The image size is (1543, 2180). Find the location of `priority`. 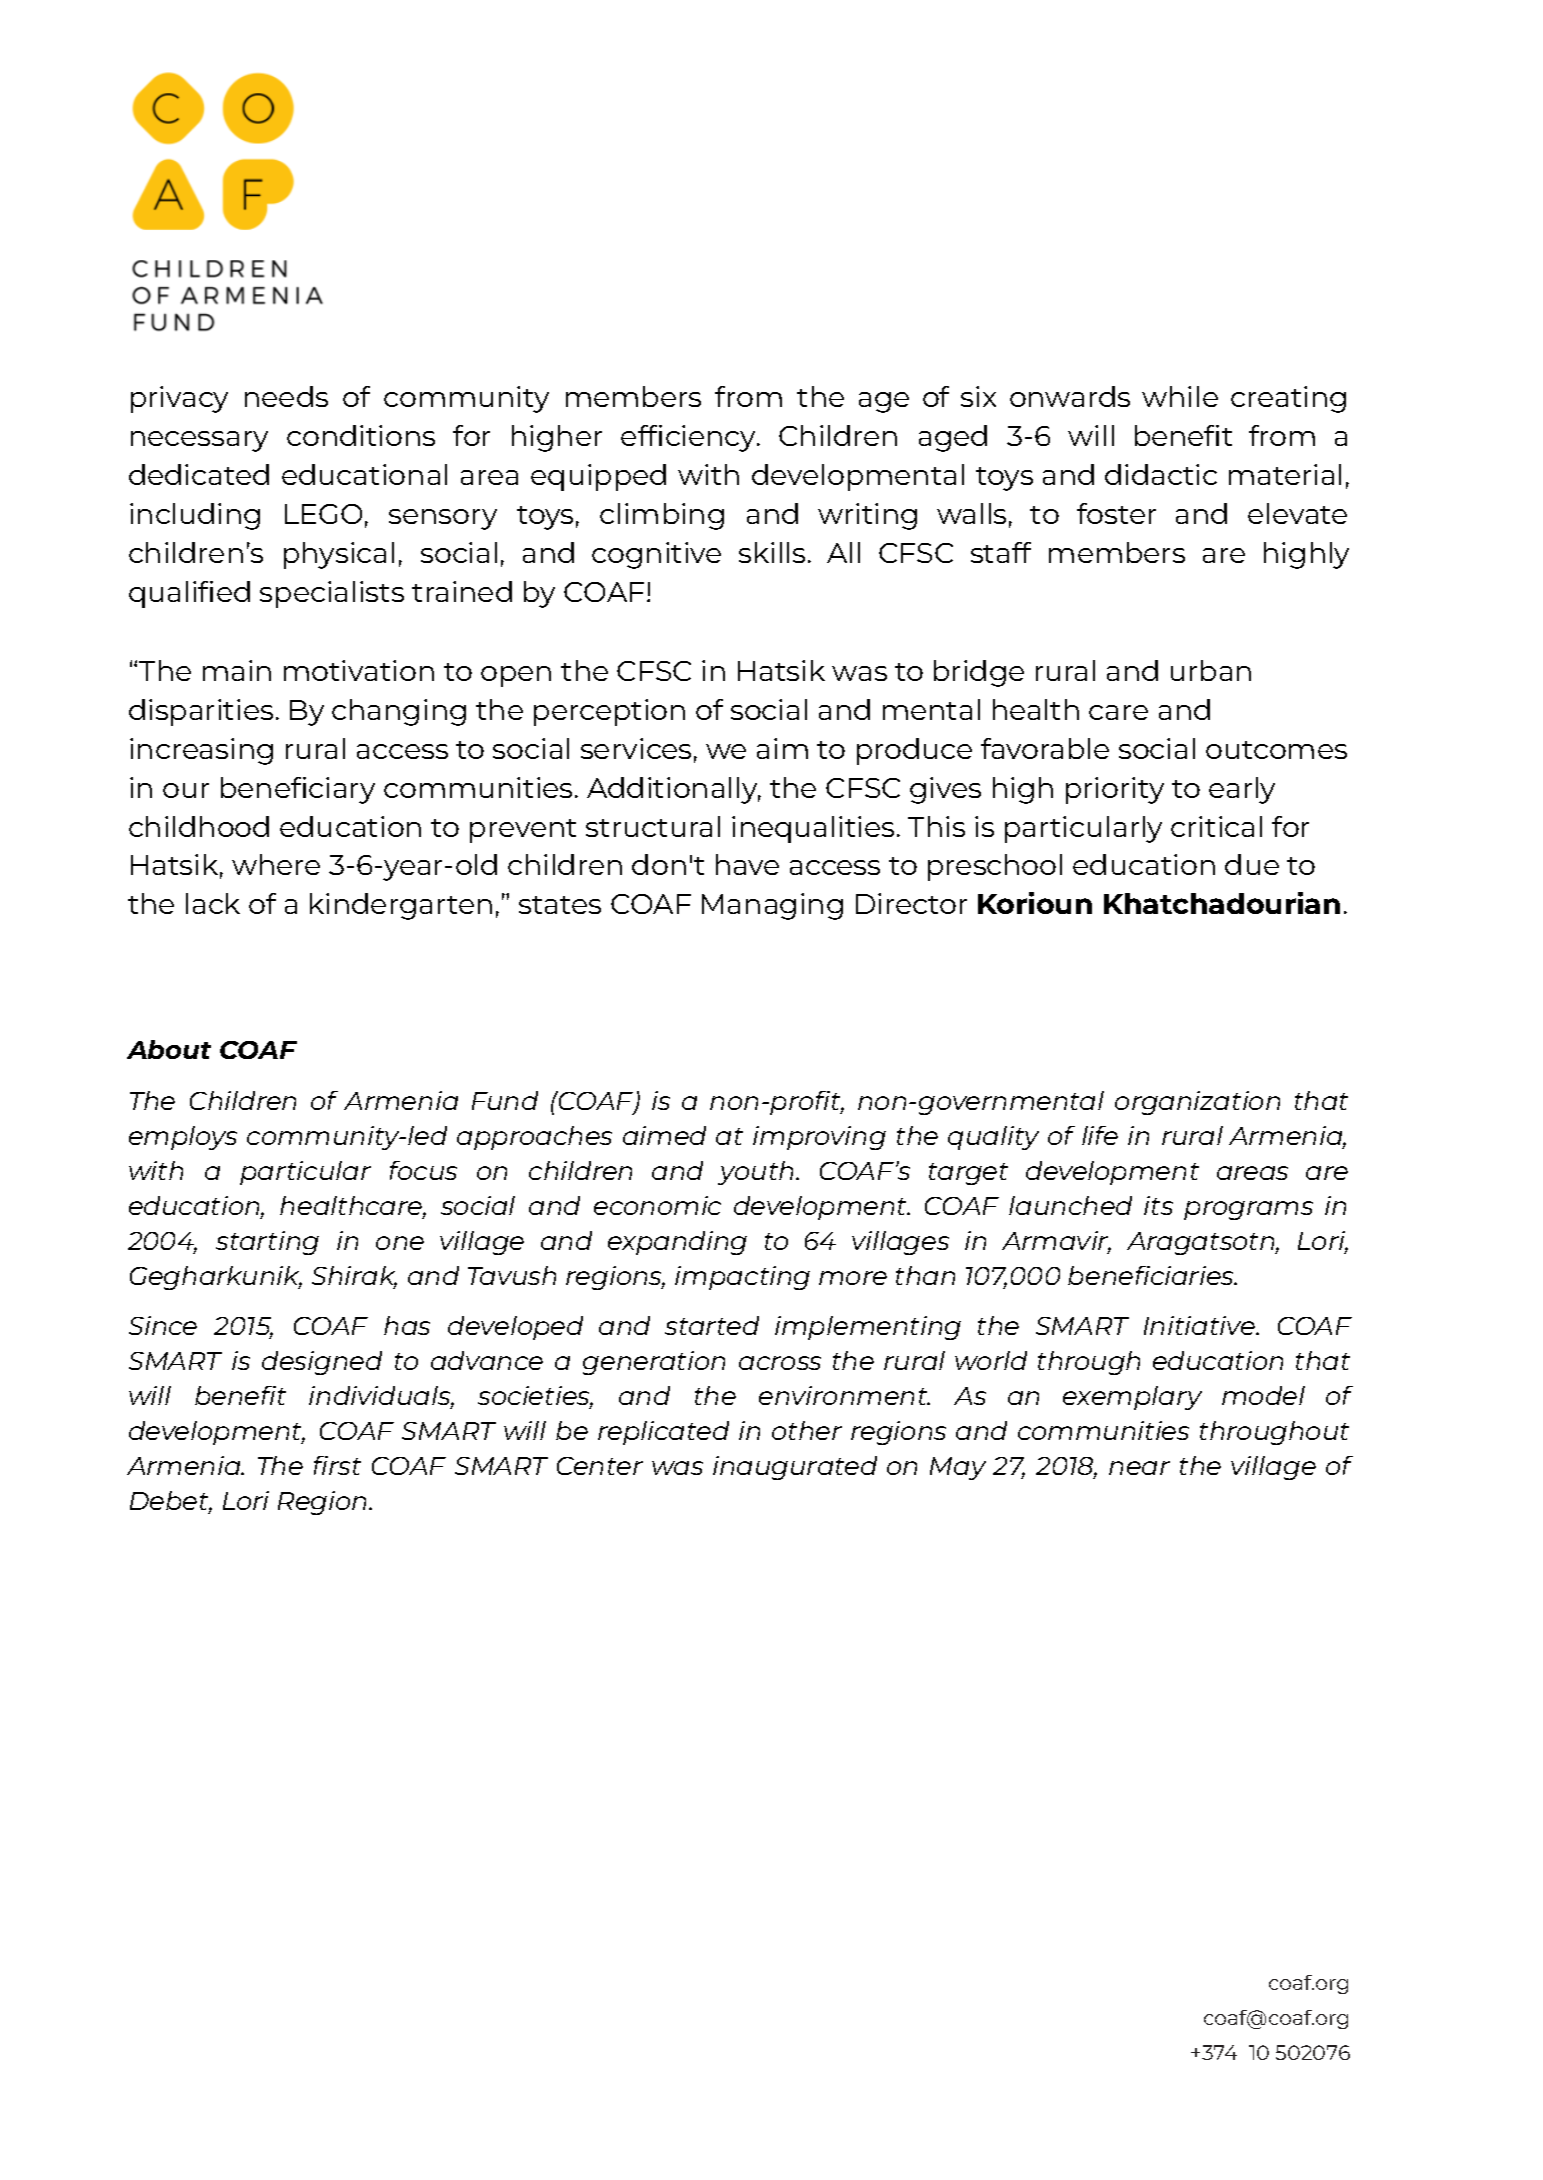

priority is located at coordinates (1115, 790).
